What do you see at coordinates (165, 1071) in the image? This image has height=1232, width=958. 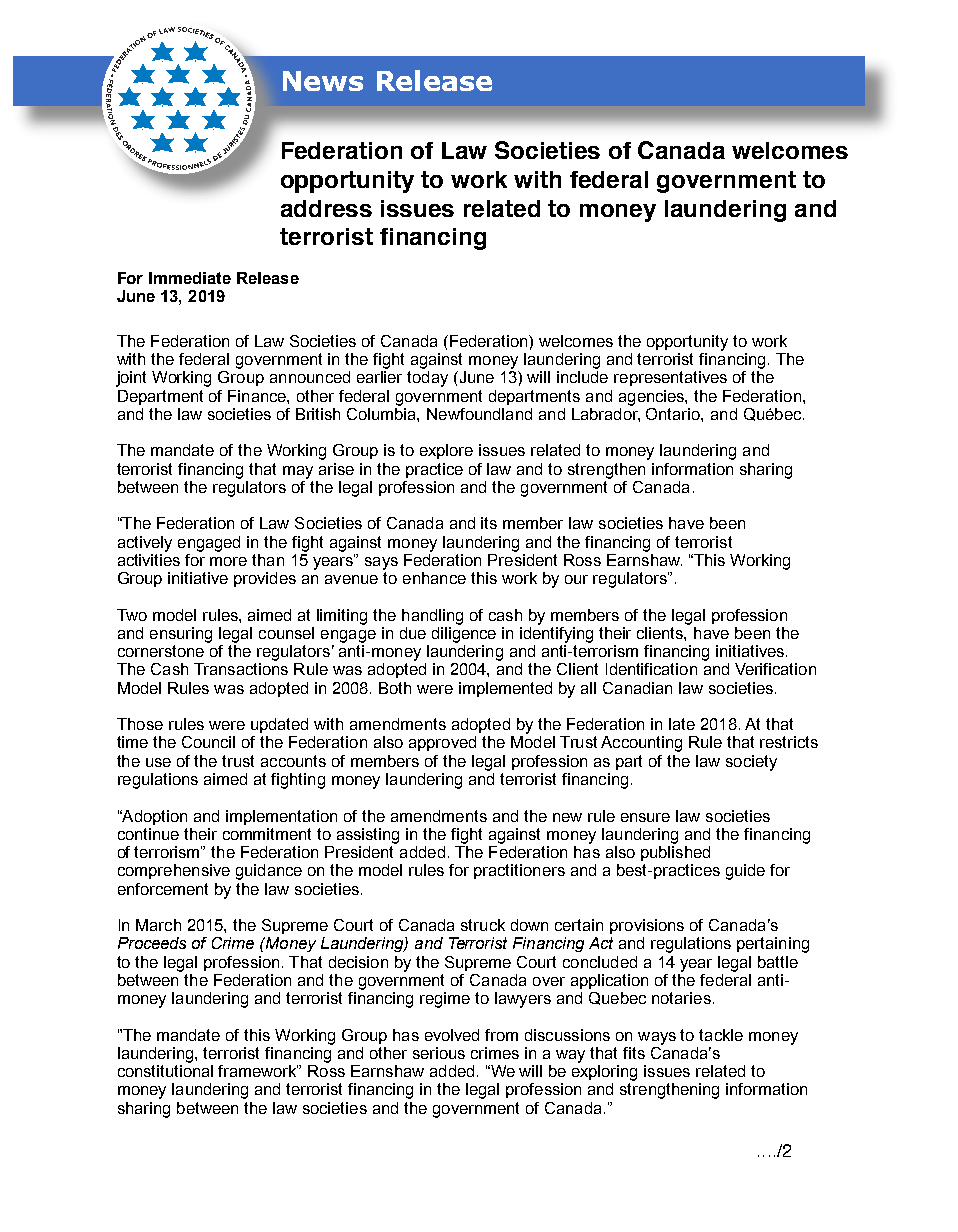 I see `constitutional` at bounding box center [165, 1071].
